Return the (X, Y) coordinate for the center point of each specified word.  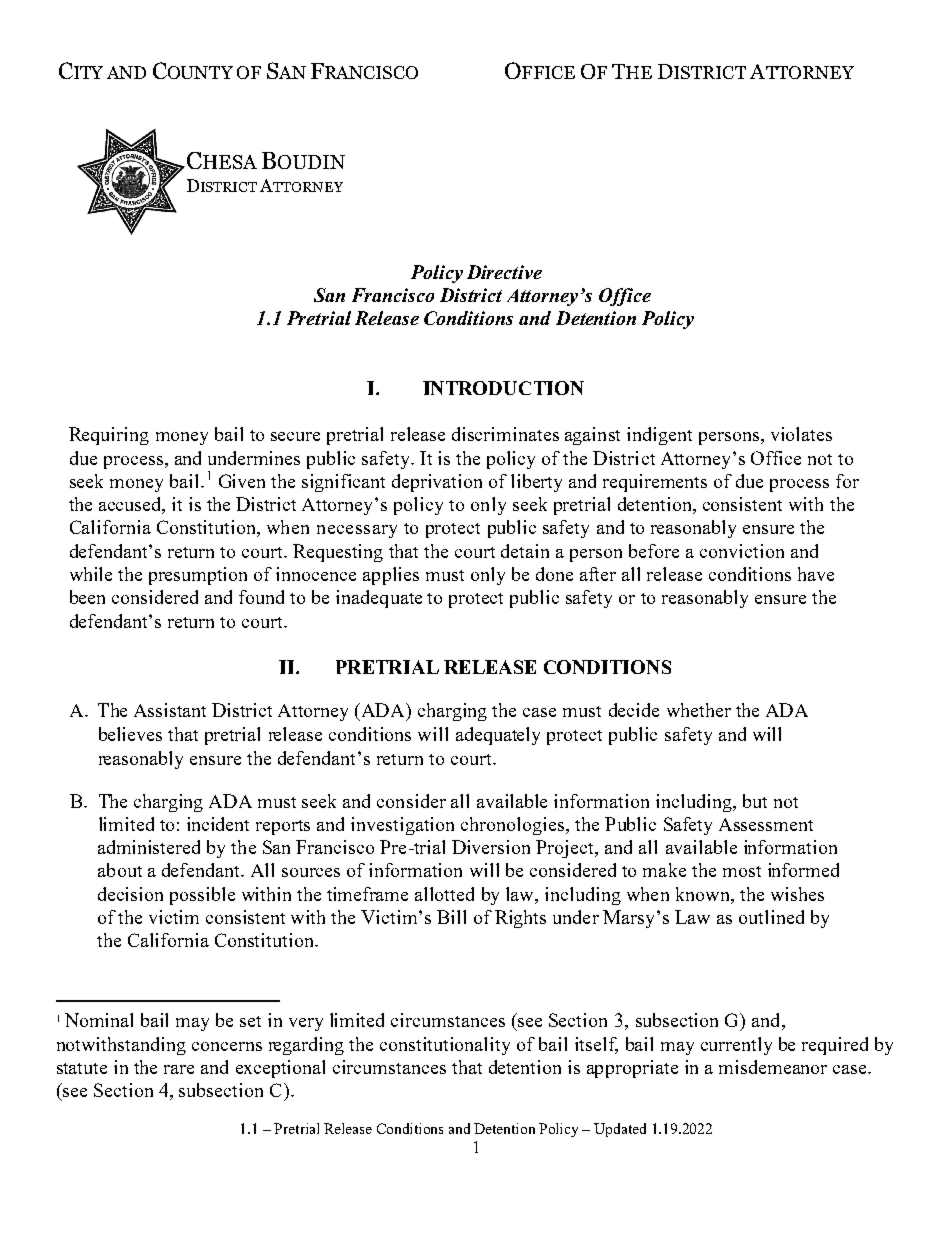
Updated (620, 1130)
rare (179, 1069)
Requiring (109, 436)
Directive (504, 272)
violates (801, 434)
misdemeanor (773, 1067)
